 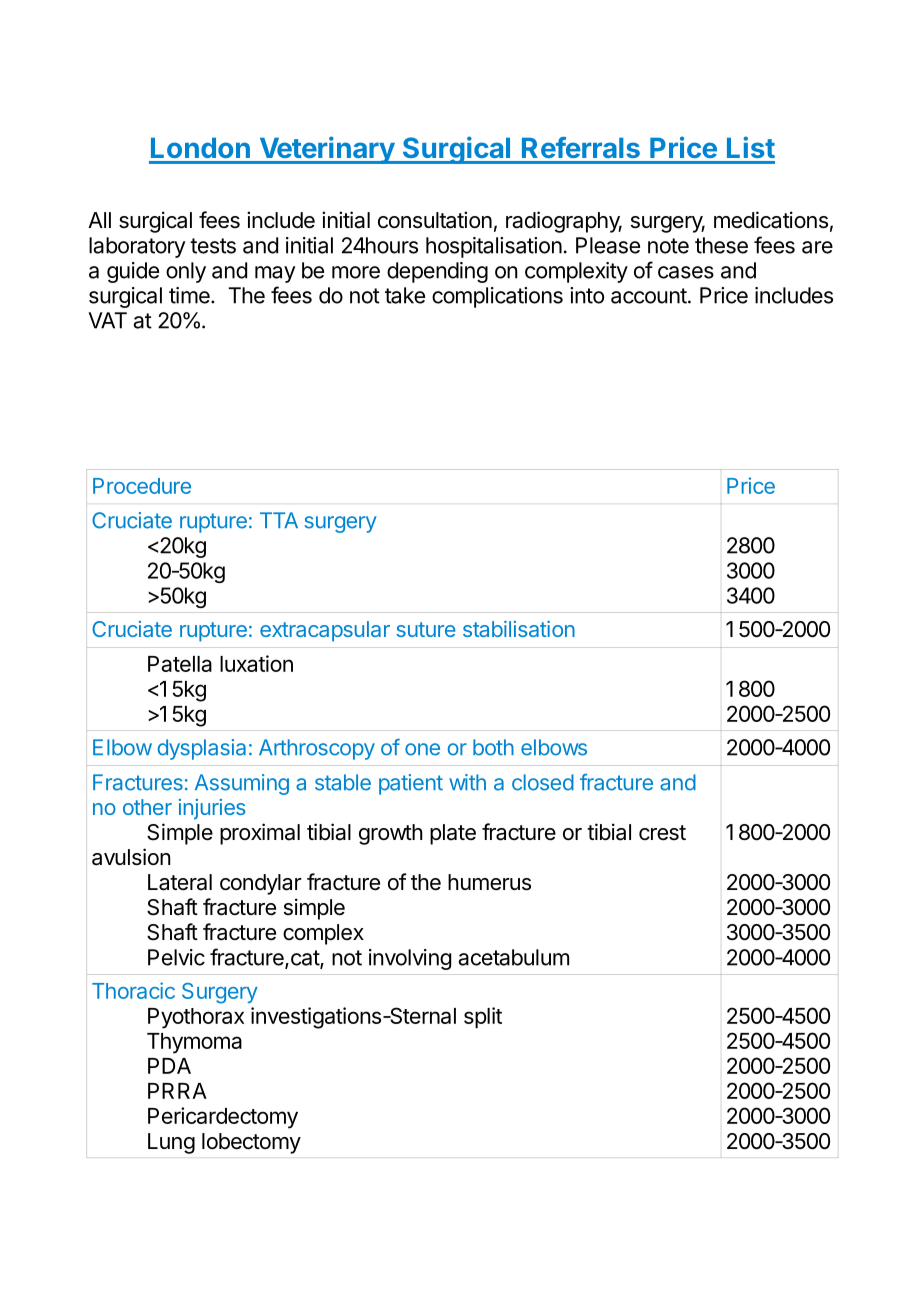 I want to click on complications, so click(x=497, y=297).
